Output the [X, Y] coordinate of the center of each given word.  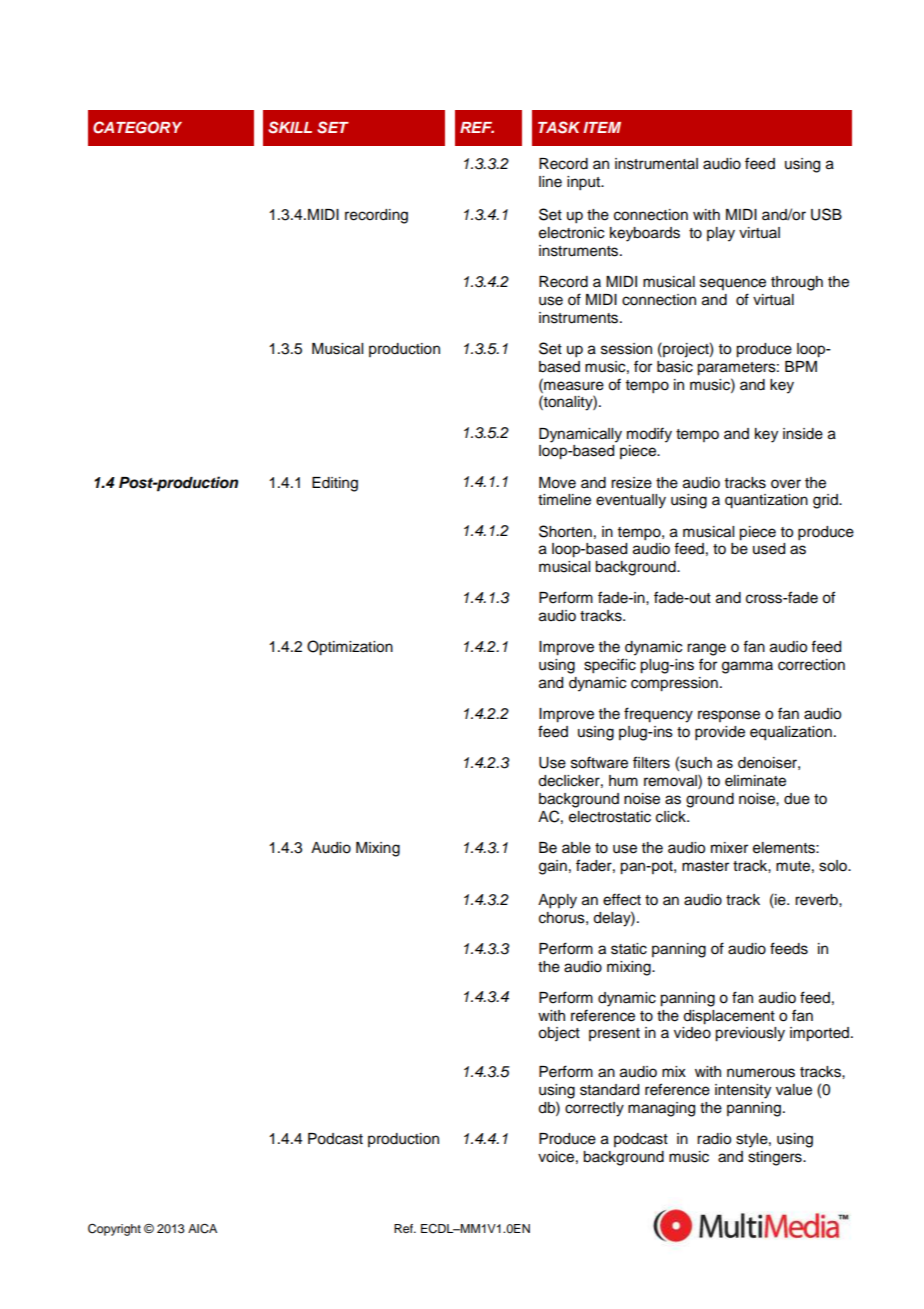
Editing [335, 484]
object [559, 1034]
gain [553, 867]
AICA [202, 1229]
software [599, 762]
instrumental [656, 164]
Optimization [350, 648]
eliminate [755, 781]
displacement [729, 1017]
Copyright [114, 1229]
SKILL [290, 127]
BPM [801, 366]
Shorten [565, 531]
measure [573, 385]
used [769, 549]
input [585, 183]
